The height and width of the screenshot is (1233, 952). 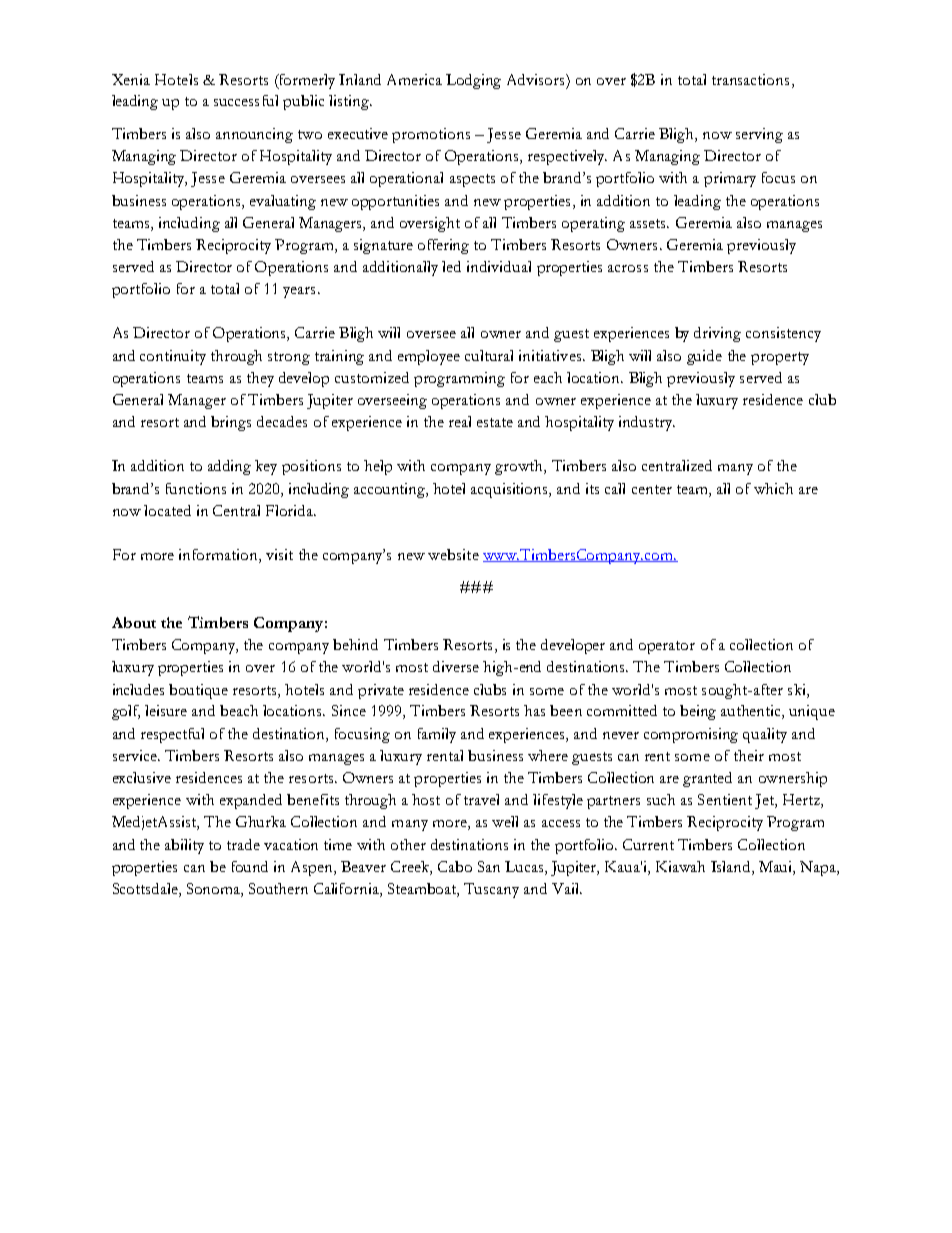 What do you see at coordinates (732, 866) in the screenshot?
I see `Island` at bounding box center [732, 866].
